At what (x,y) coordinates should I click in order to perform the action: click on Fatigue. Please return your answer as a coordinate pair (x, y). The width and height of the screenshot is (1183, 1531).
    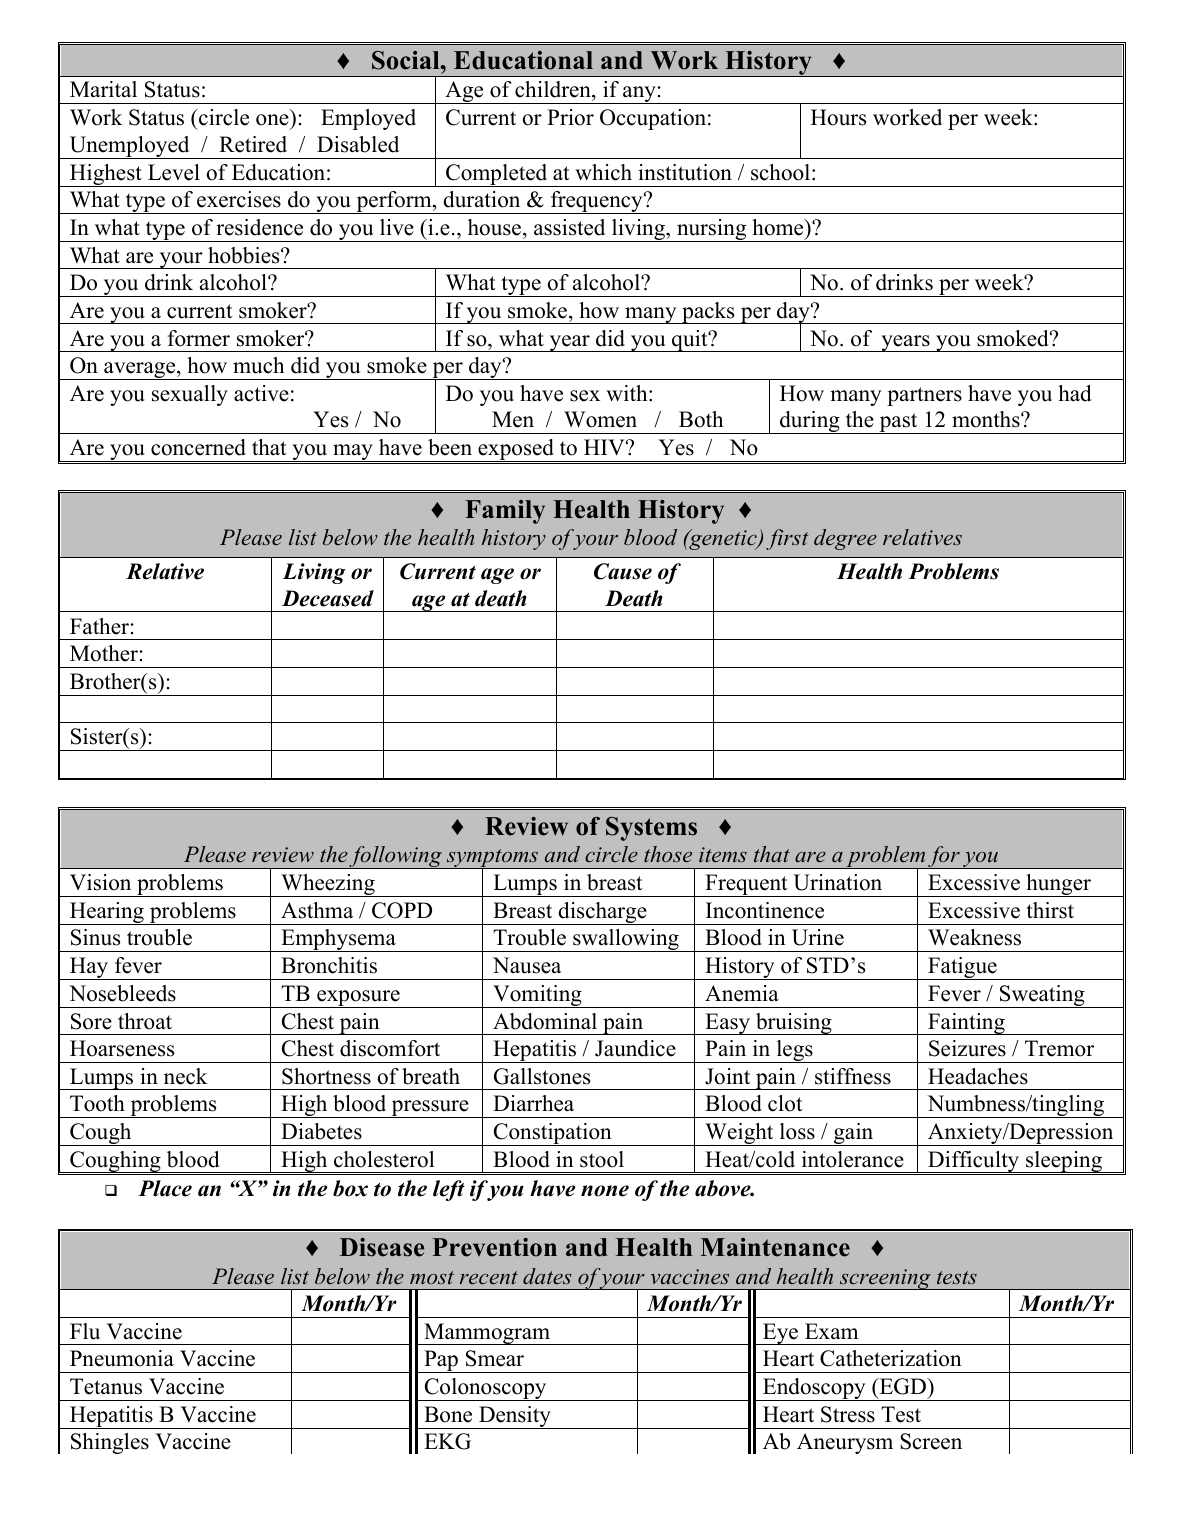
    Looking at the image, I should click on (962, 968).
